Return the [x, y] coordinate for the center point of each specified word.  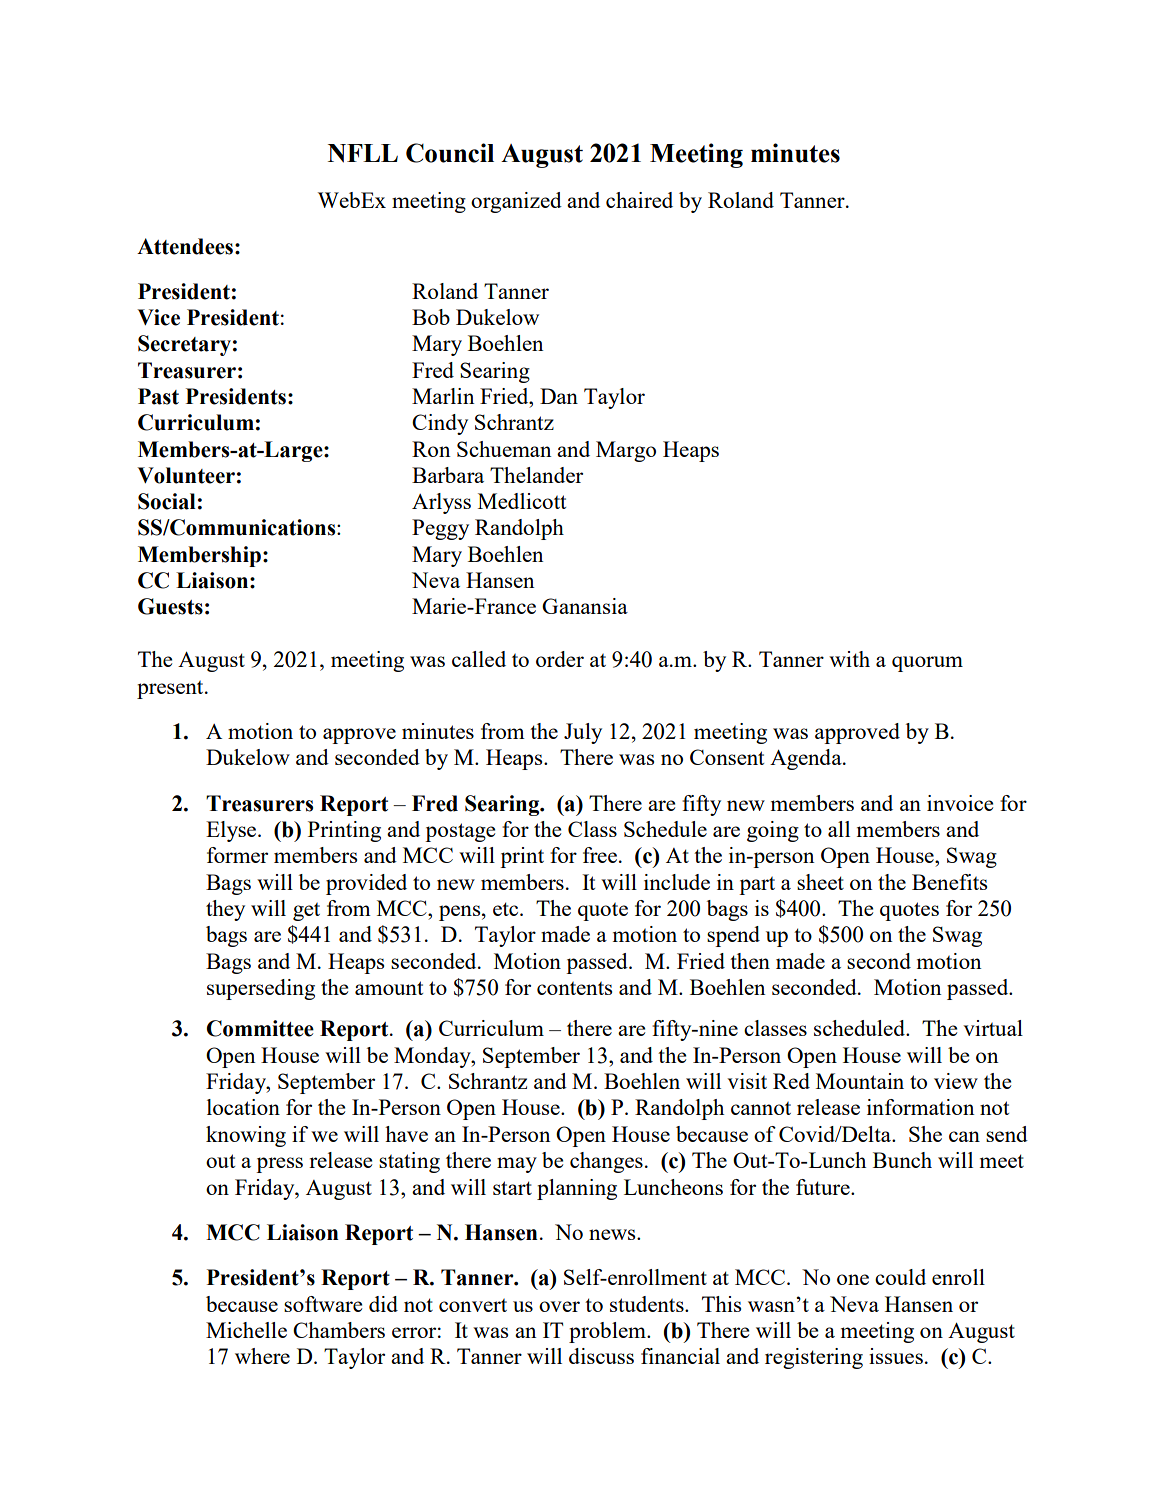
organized [516, 202]
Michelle [246, 1330]
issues [896, 1356]
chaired [639, 200]
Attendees [185, 246]
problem [608, 1332]
